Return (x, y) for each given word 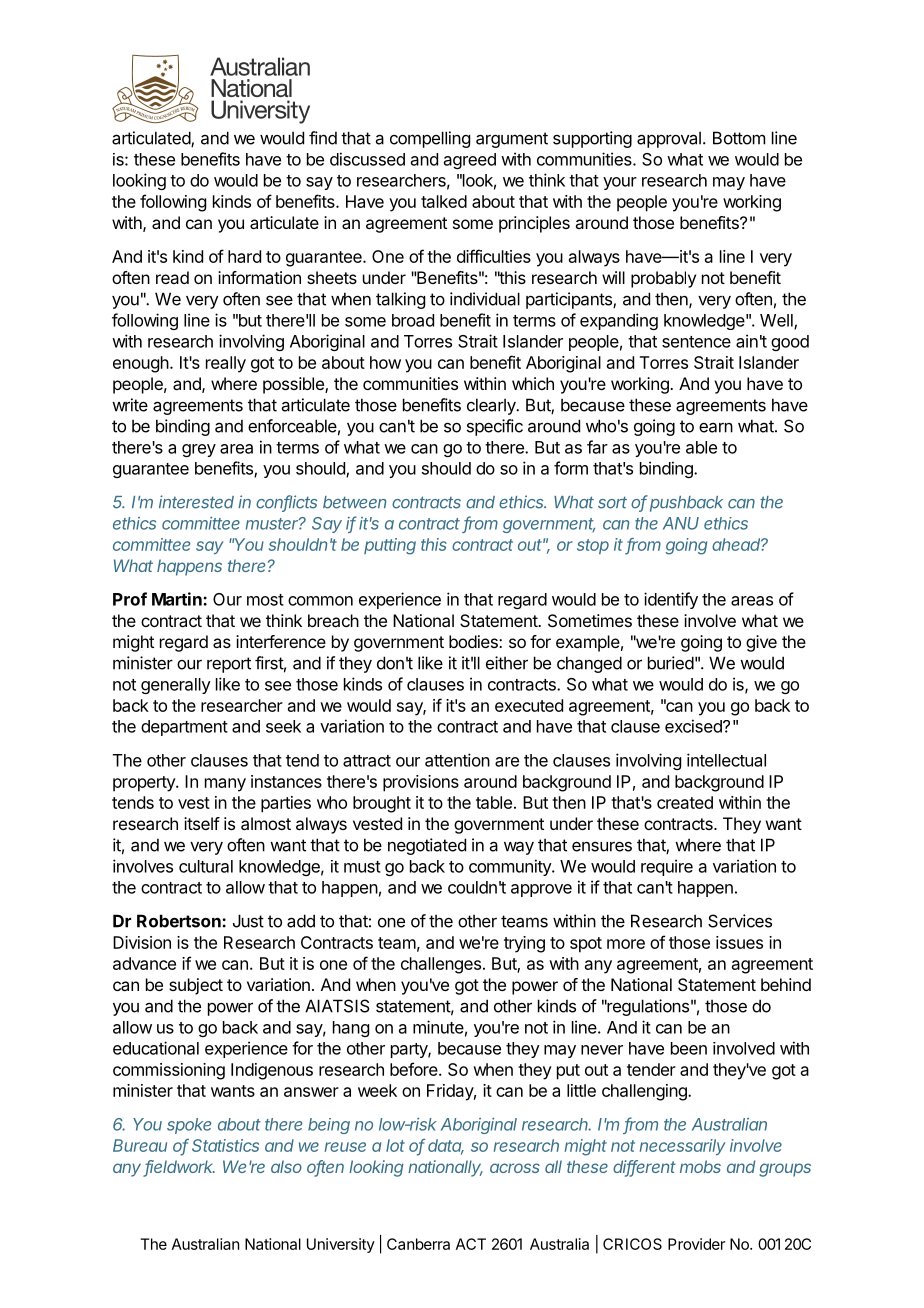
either (507, 663)
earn (716, 428)
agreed (470, 161)
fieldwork (179, 1168)
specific (495, 427)
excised (694, 726)
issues (739, 942)
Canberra (418, 1244)
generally (176, 686)
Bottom (739, 138)
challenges (441, 965)
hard (244, 256)
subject (196, 986)
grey (199, 450)
